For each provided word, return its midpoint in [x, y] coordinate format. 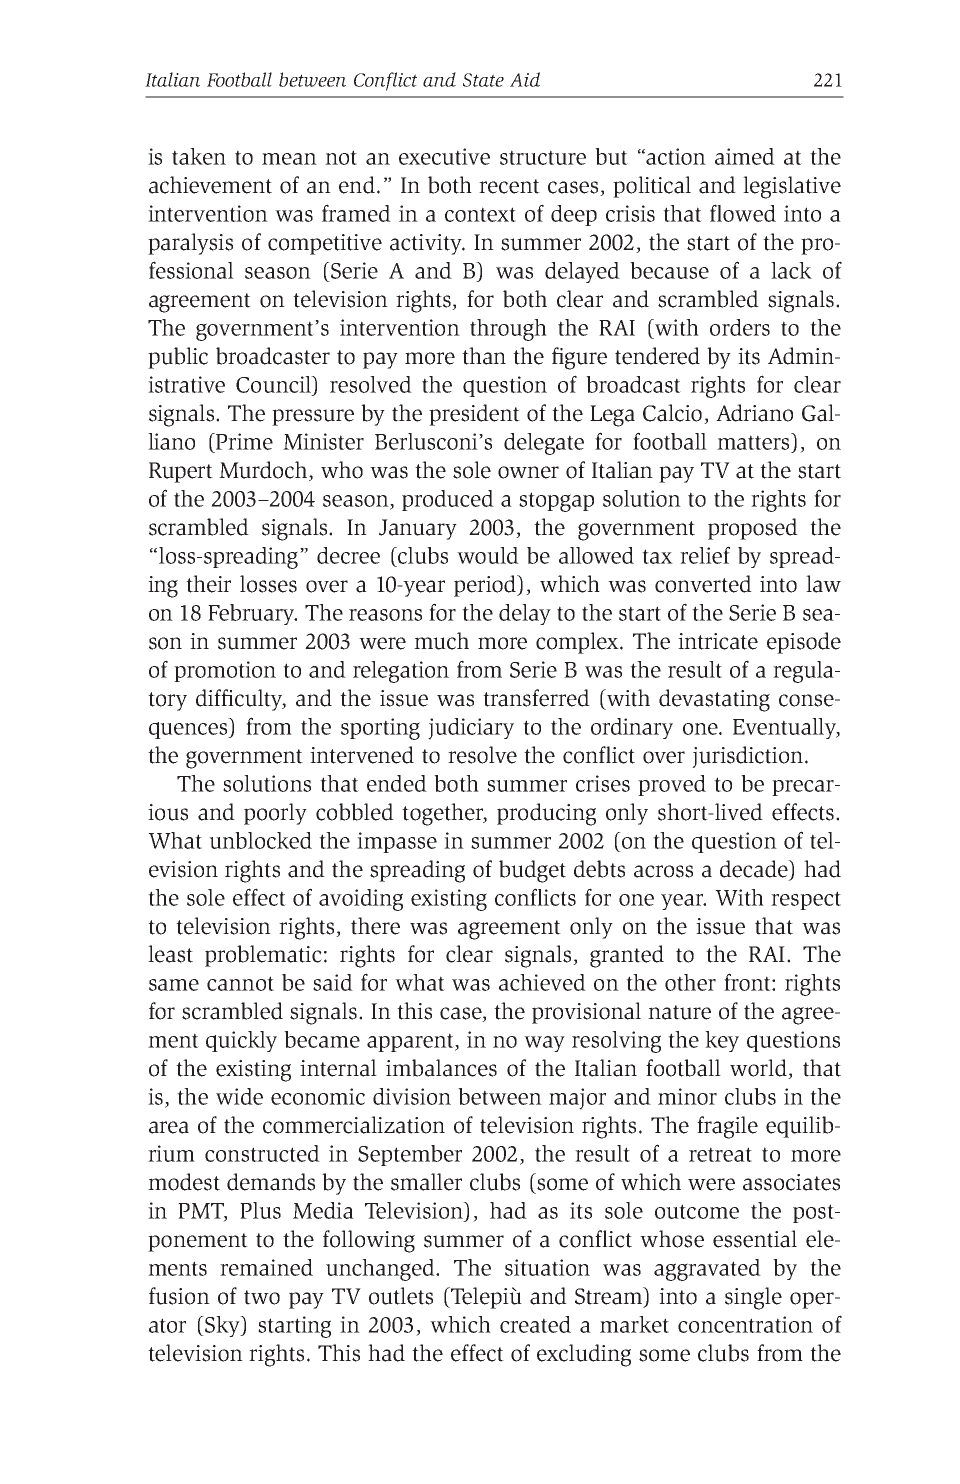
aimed [745, 156]
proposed [753, 529]
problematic [263, 956]
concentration [745, 1324]
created [535, 1324]
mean [289, 159]
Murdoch [264, 471]
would [488, 555]
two [262, 1297]
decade [755, 870]
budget [532, 871]
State [483, 80]
